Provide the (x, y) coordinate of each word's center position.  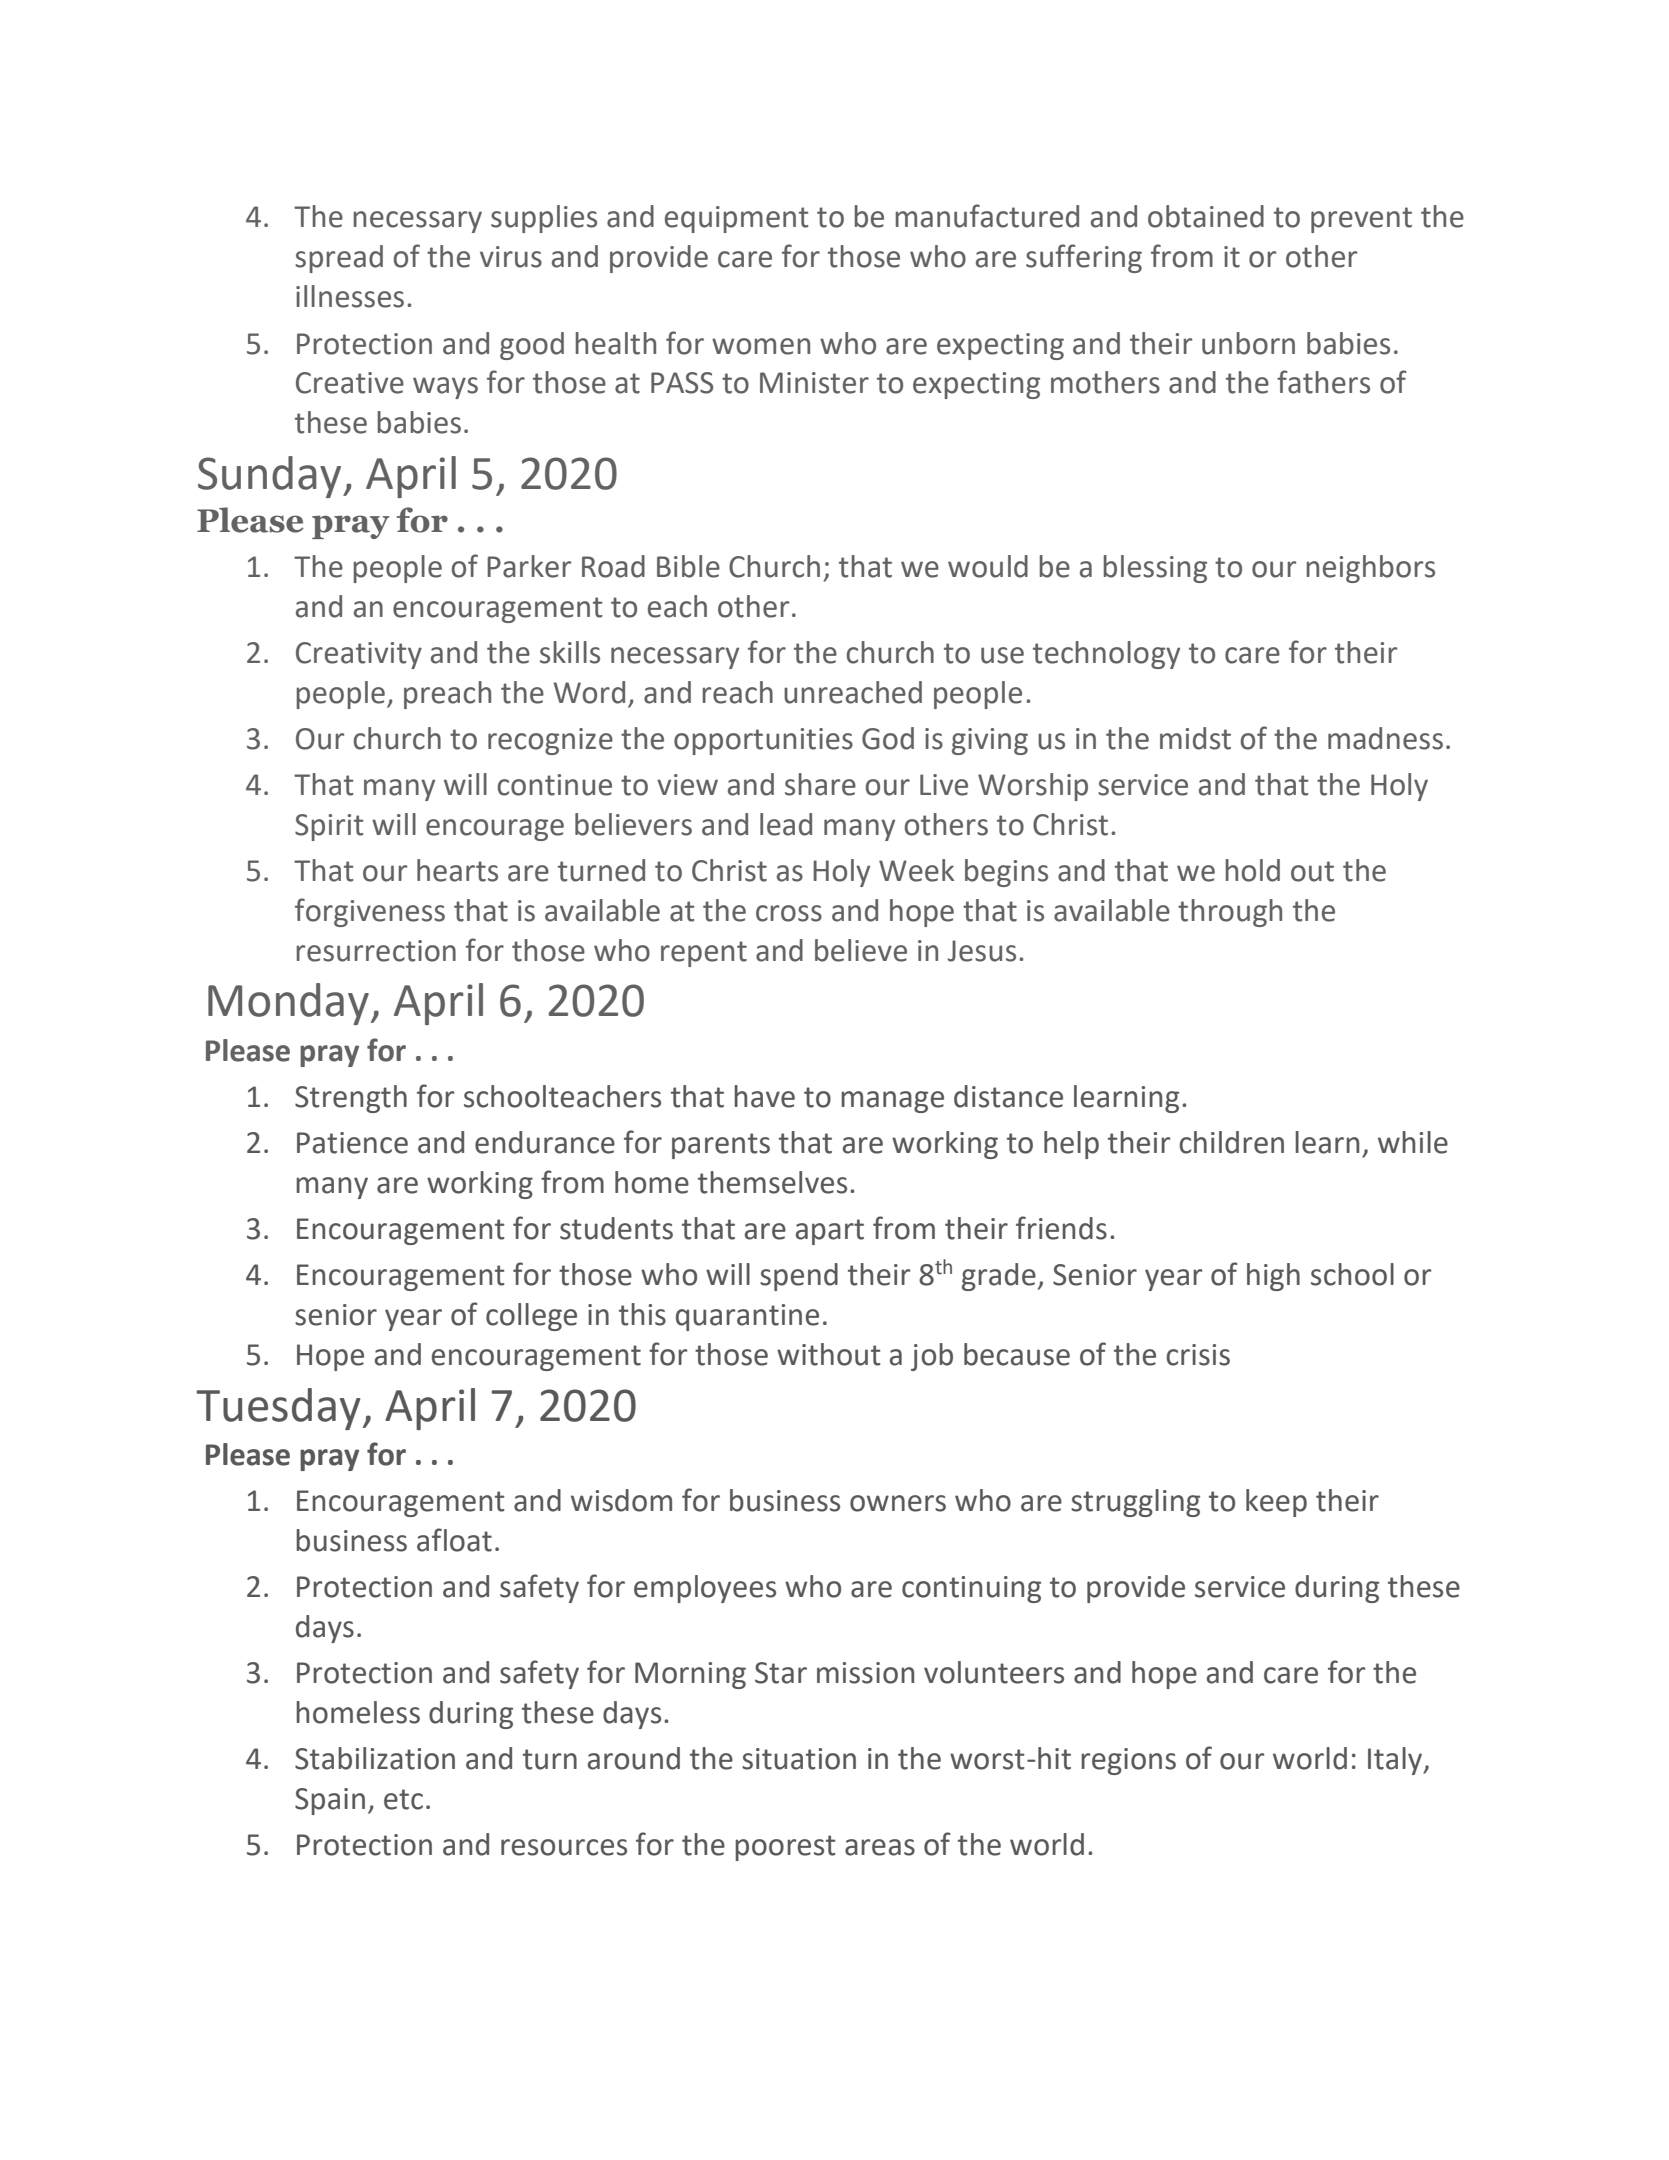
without (829, 1354)
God (888, 738)
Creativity (359, 655)
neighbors (1370, 569)
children (1231, 1142)
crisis (1198, 1355)
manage (892, 1102)
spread (339, 259)
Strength (351, 1099)
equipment (737, 219)
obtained (1206, 216)
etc (403, 1799)
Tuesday (278, 1409)
